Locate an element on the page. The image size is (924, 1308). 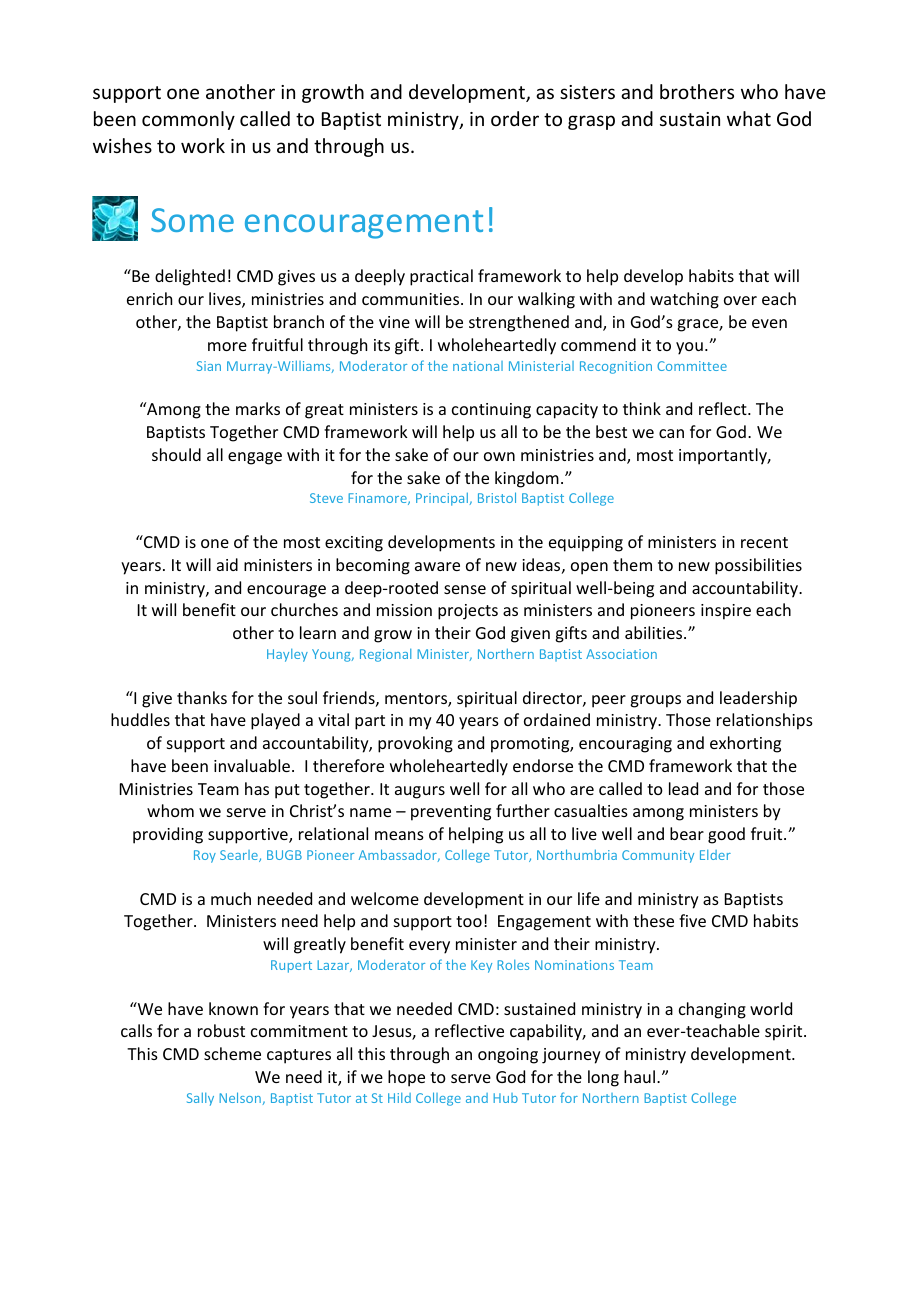
commonly is located at coordinates (188, 120).
